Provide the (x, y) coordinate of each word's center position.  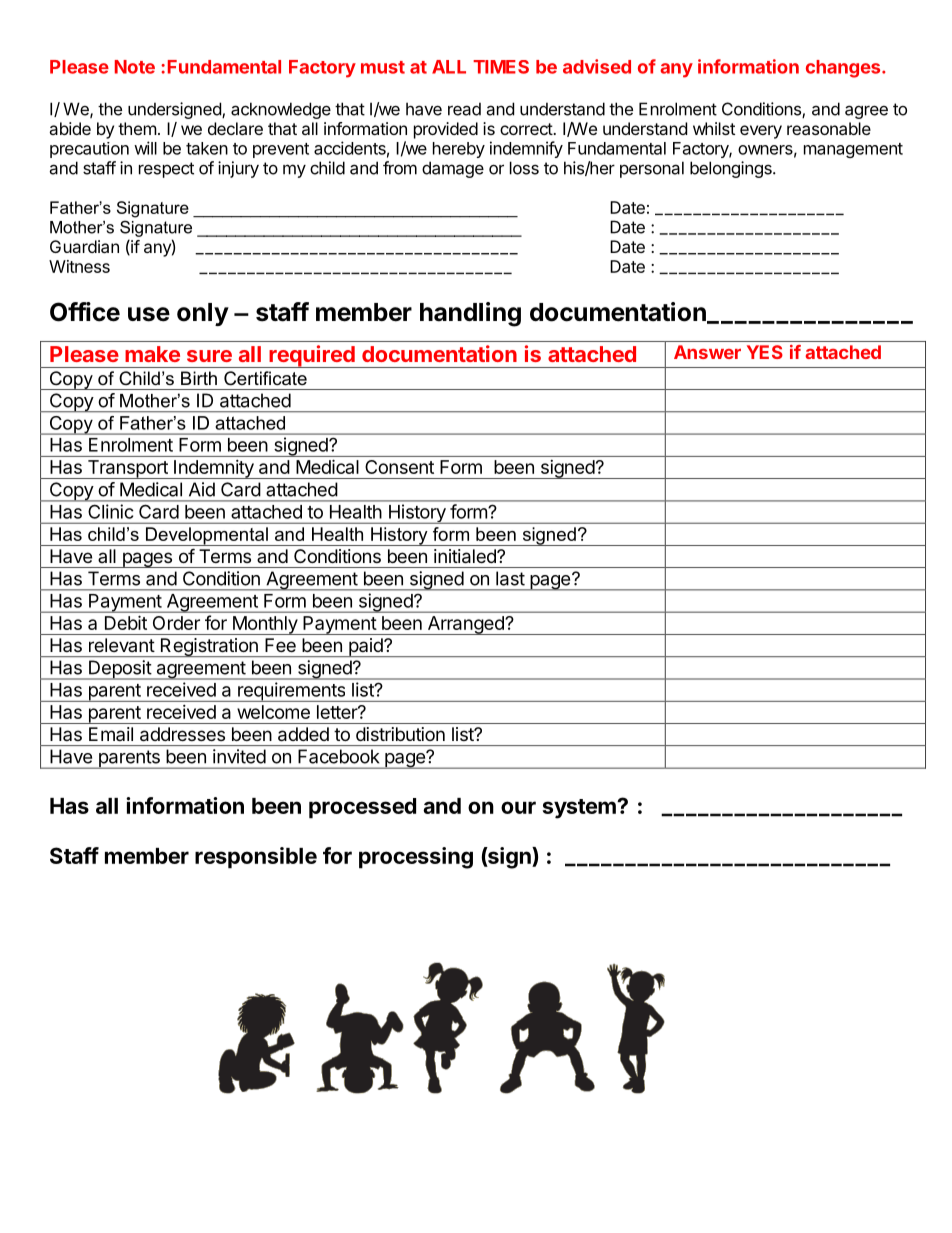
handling (470, 314)
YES (765, 352)
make (152, 354)
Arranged (465, 625)
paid (366, 647)
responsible (256, 858)
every (761, 132)
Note (135, 67)
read (464, 109)
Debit (126, 623)
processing (416, 858)
